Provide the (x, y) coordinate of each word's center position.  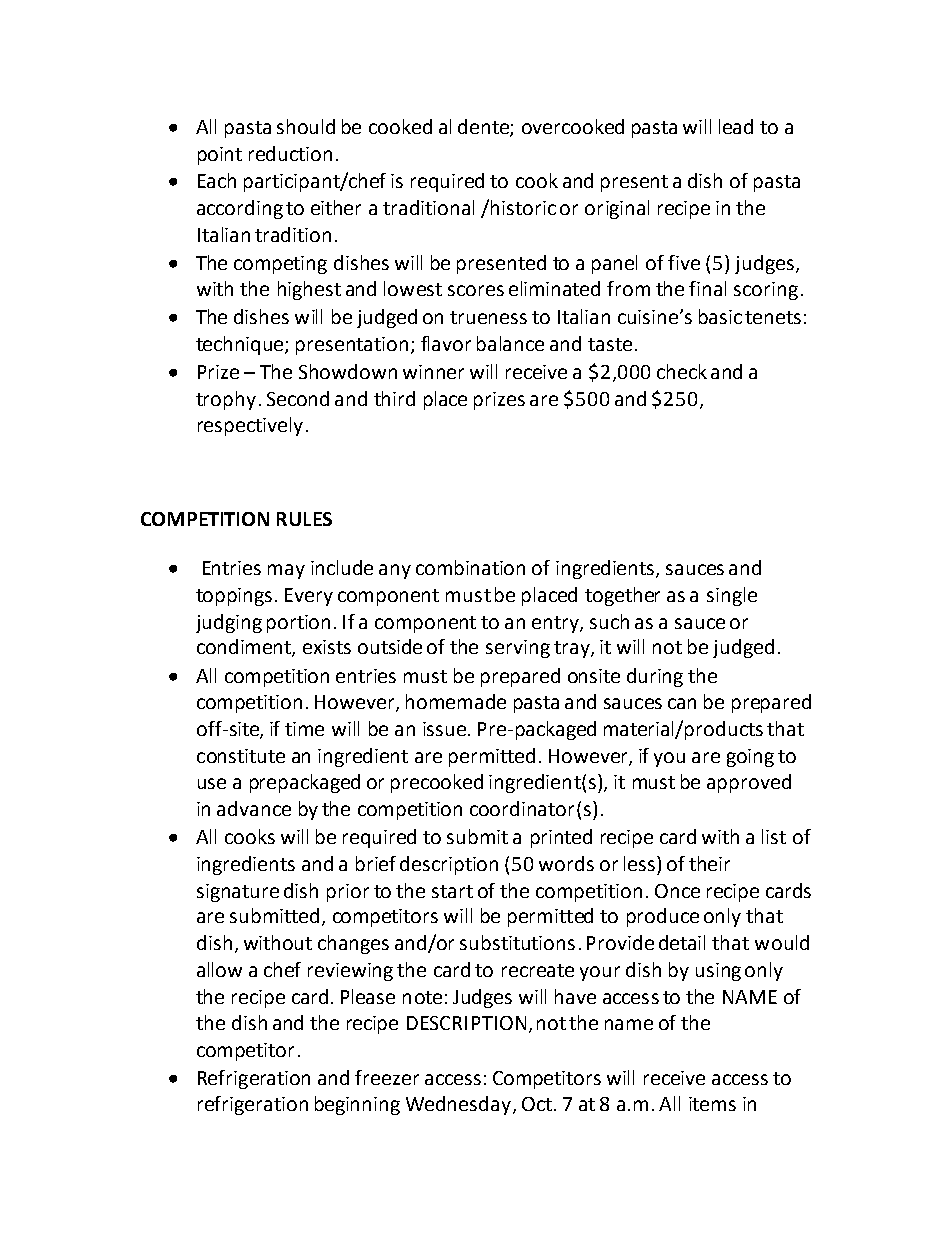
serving (518, 649)
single (732, 596)
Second (298, 398)
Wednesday (458, 1105)
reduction (290, 153)
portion (298, 624)
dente (484, 128)
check (682, 371)
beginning (357, 1105)
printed (561, 838)
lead (736, 126)
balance (510, 343)
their (709, 863)
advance (254, 808)
